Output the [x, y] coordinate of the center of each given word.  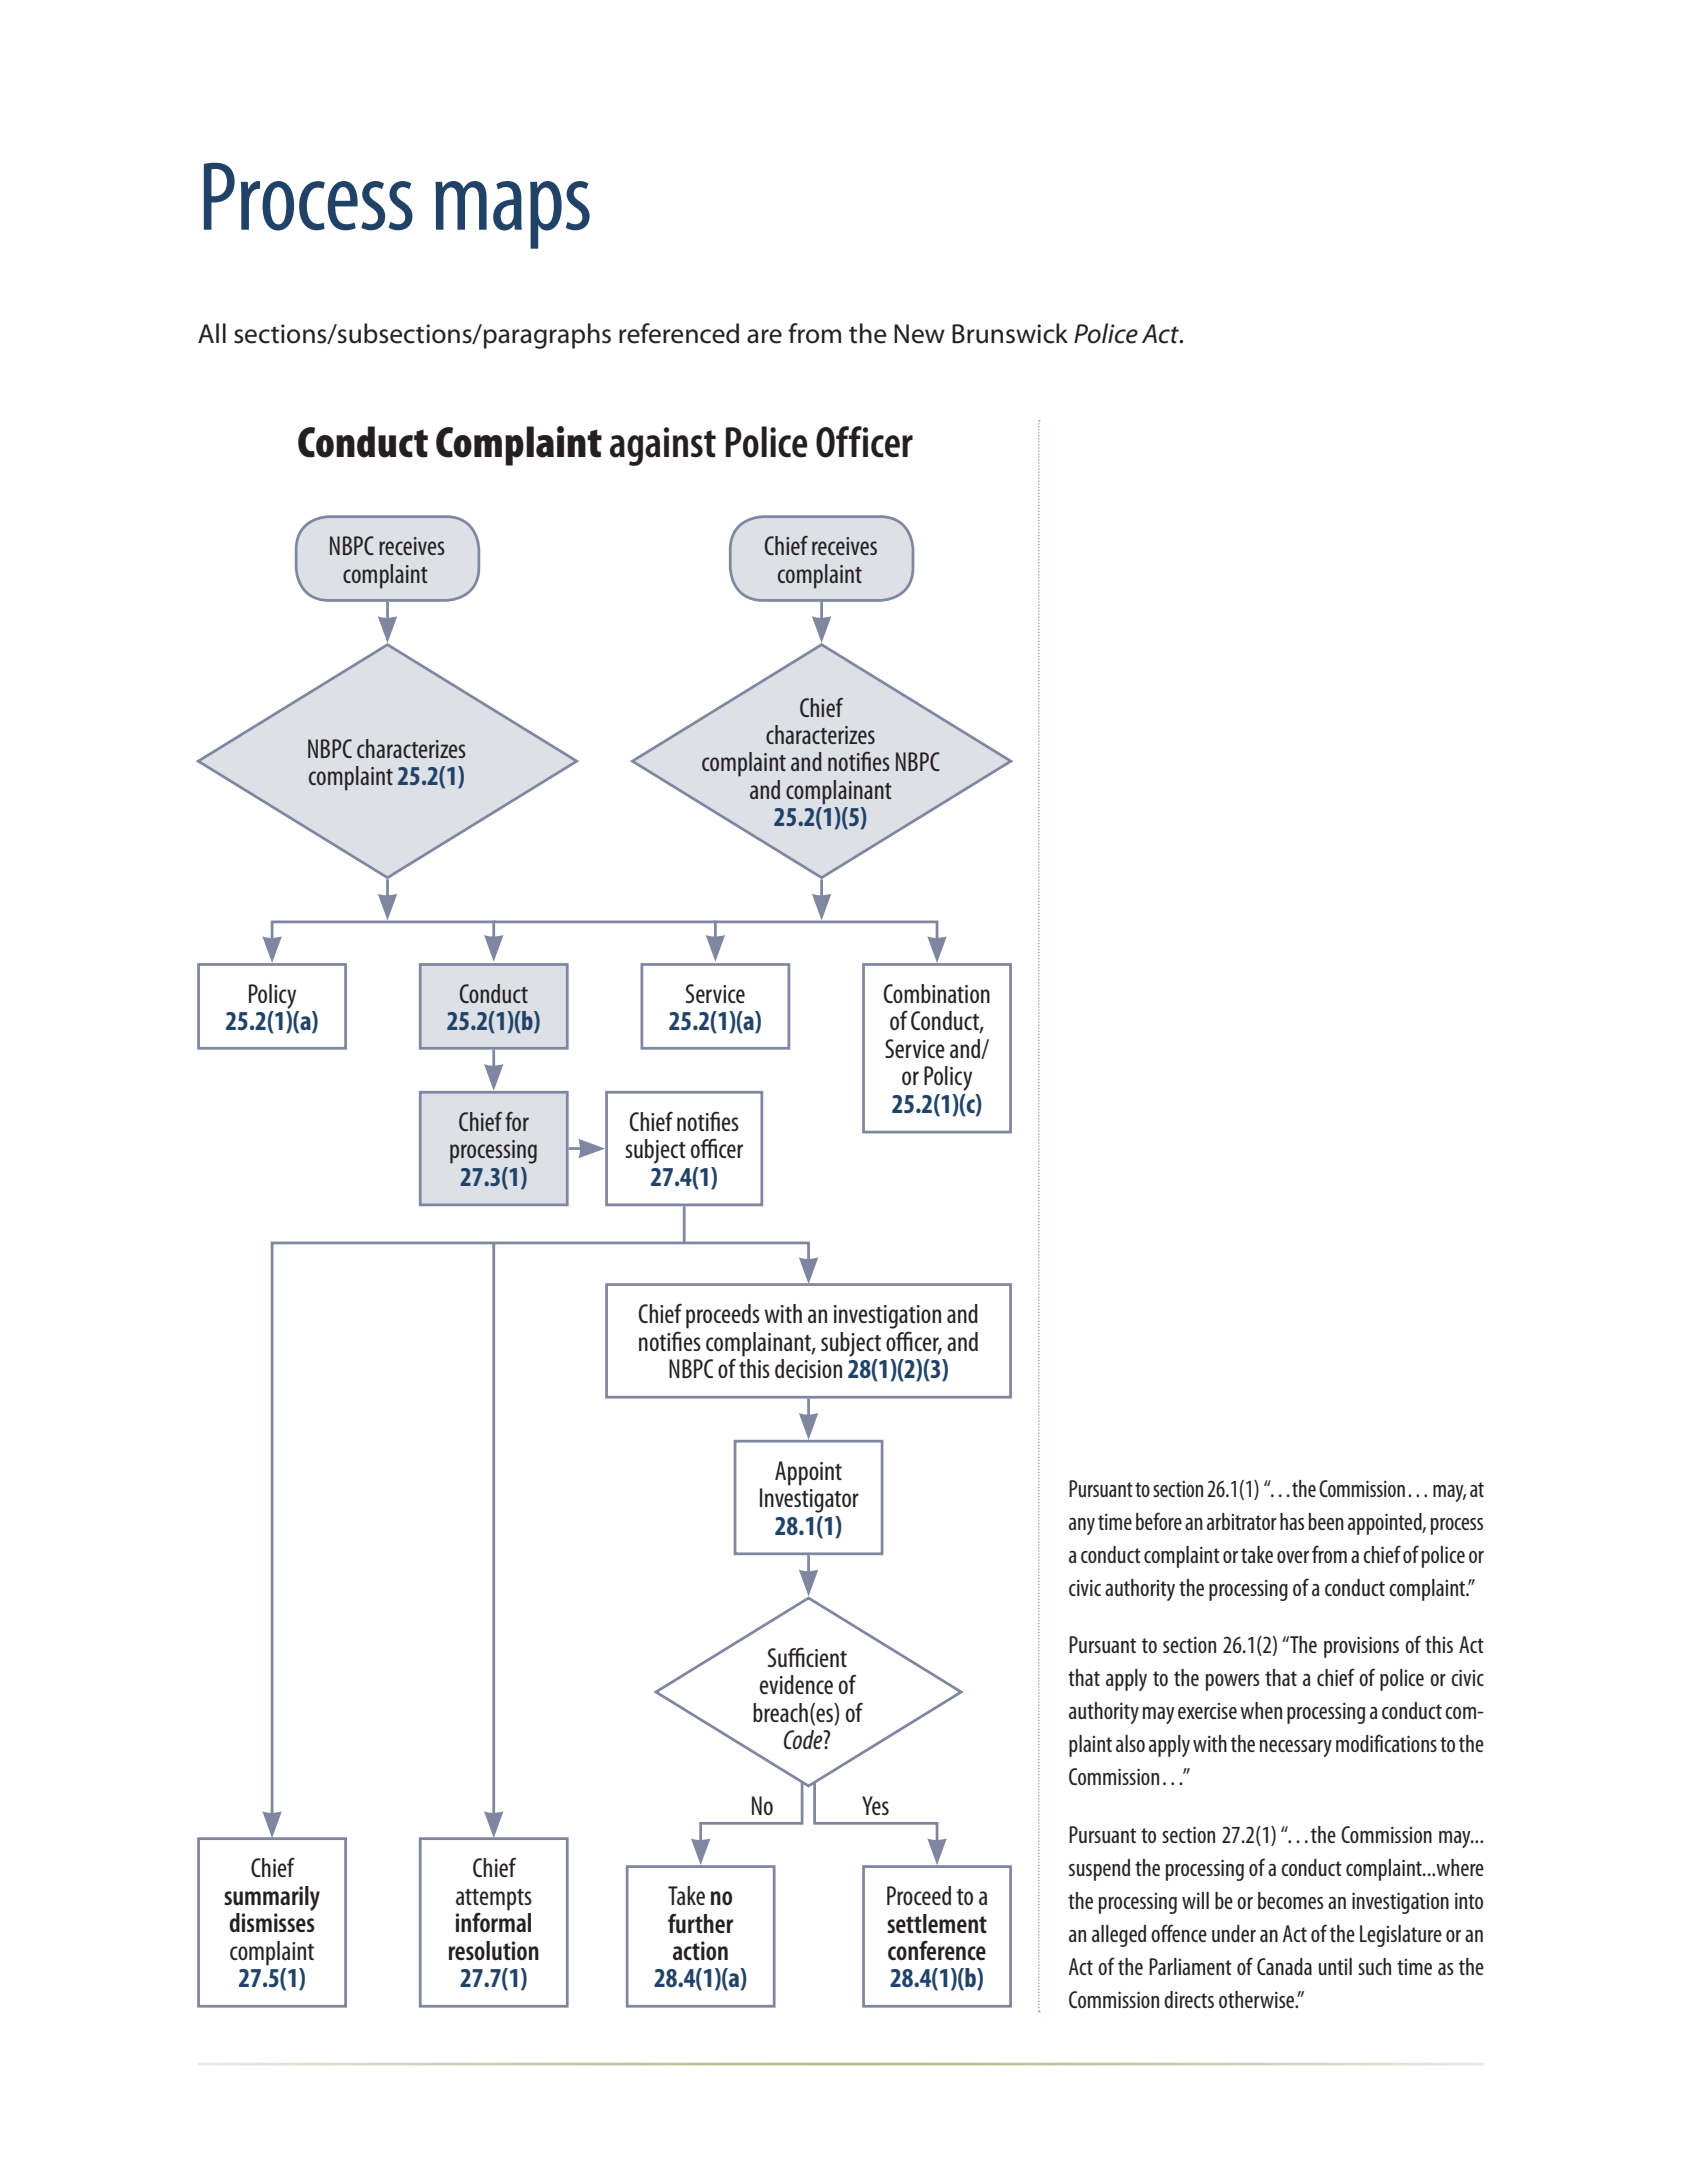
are [764, 336]
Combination [936, 993]
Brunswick [1010, 333]
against [663, 446]
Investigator [809, 1500]
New [919, 334]
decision [808, 1368]
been [1326, 1521]
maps [512, 215]
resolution [494, 1950]
